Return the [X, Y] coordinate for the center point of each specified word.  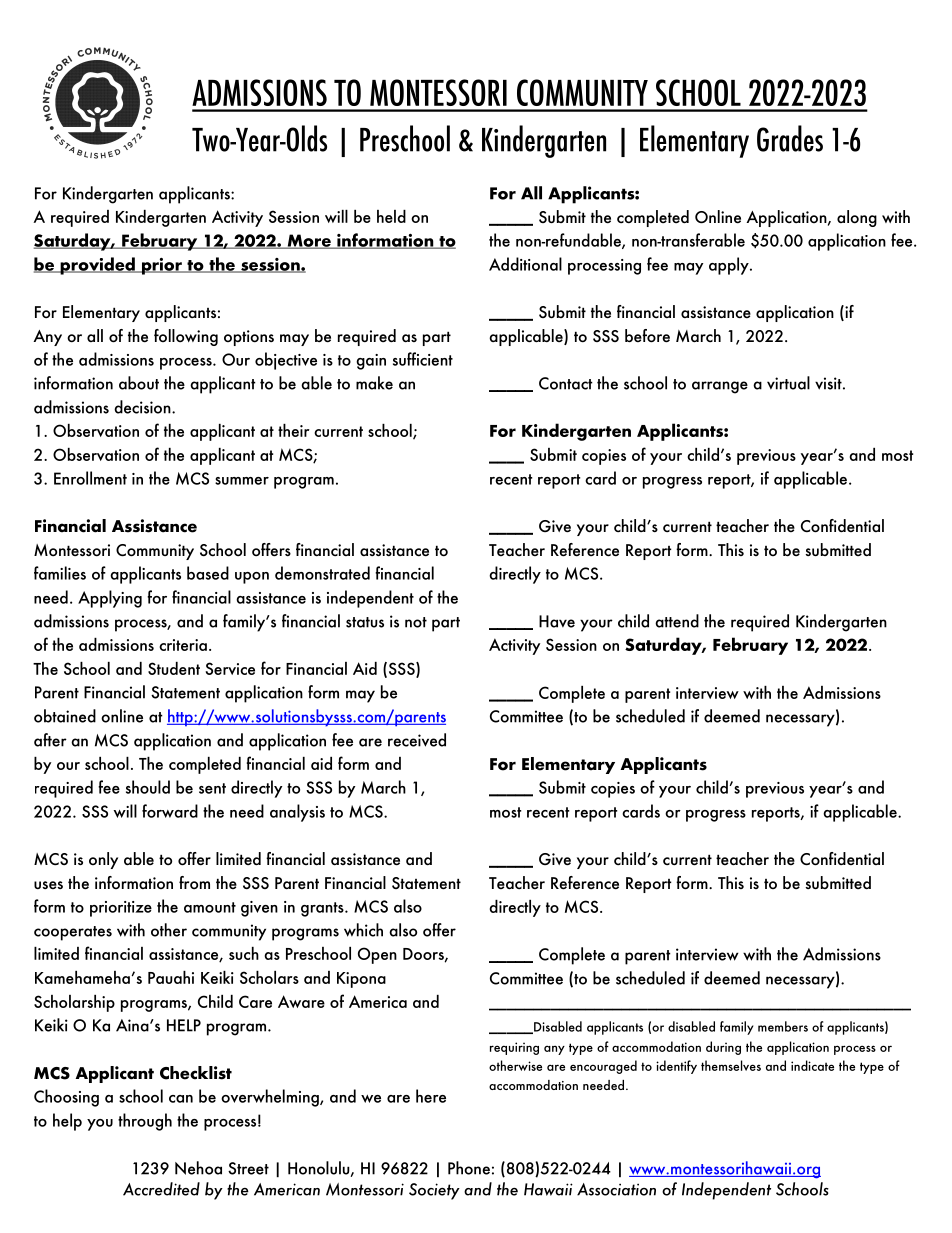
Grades [790, 138]
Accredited [161, 1189]
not [416, 622]
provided [97, 266]
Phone [469, 1168]
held [391, 216]
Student [174, 668]
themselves [731, 1065]
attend [677, 621]
